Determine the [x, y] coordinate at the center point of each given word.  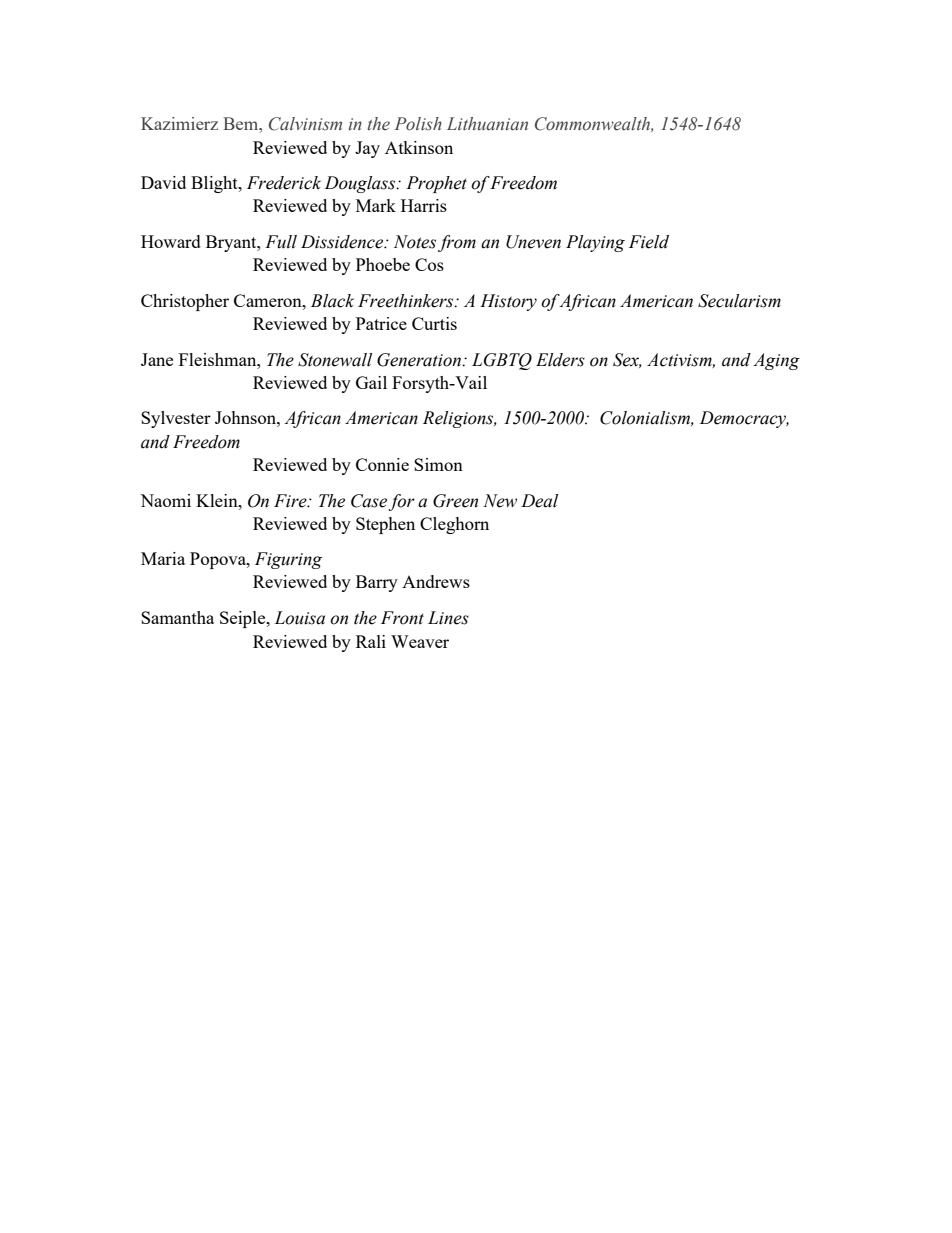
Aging [776, 361]
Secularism [739, 301]
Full [281, 242]
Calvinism [305, 124]
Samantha [177, 617]
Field [649, 242]
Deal [539, 501]
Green [455, 501]
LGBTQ [502, 361]
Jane [157, 359]
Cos [429, 264]
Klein [218, 500]
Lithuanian [487, 124]
